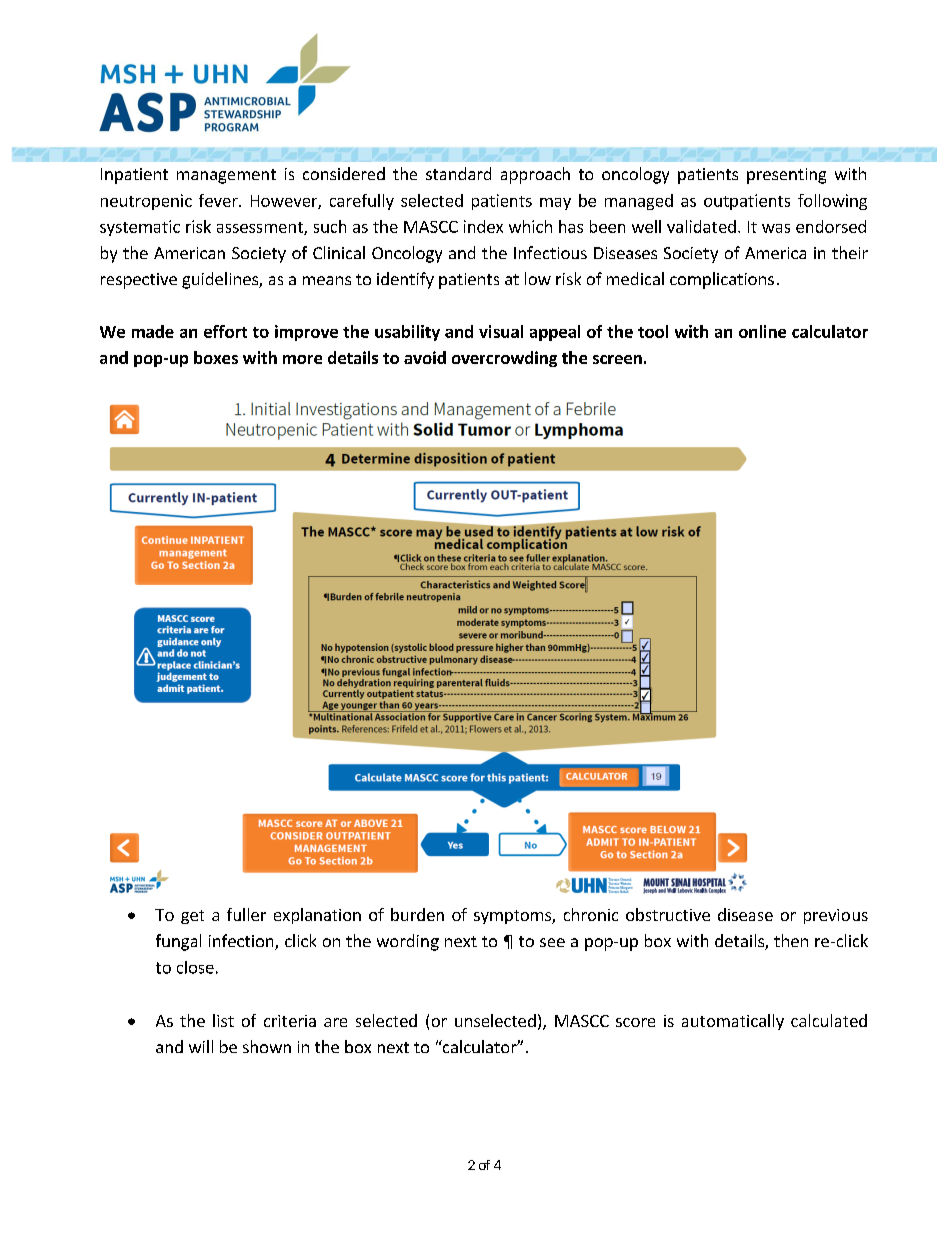  What do you see at coordinates (216, 357) in the image?
I see `boxes` at bounding box center [216, 357].
